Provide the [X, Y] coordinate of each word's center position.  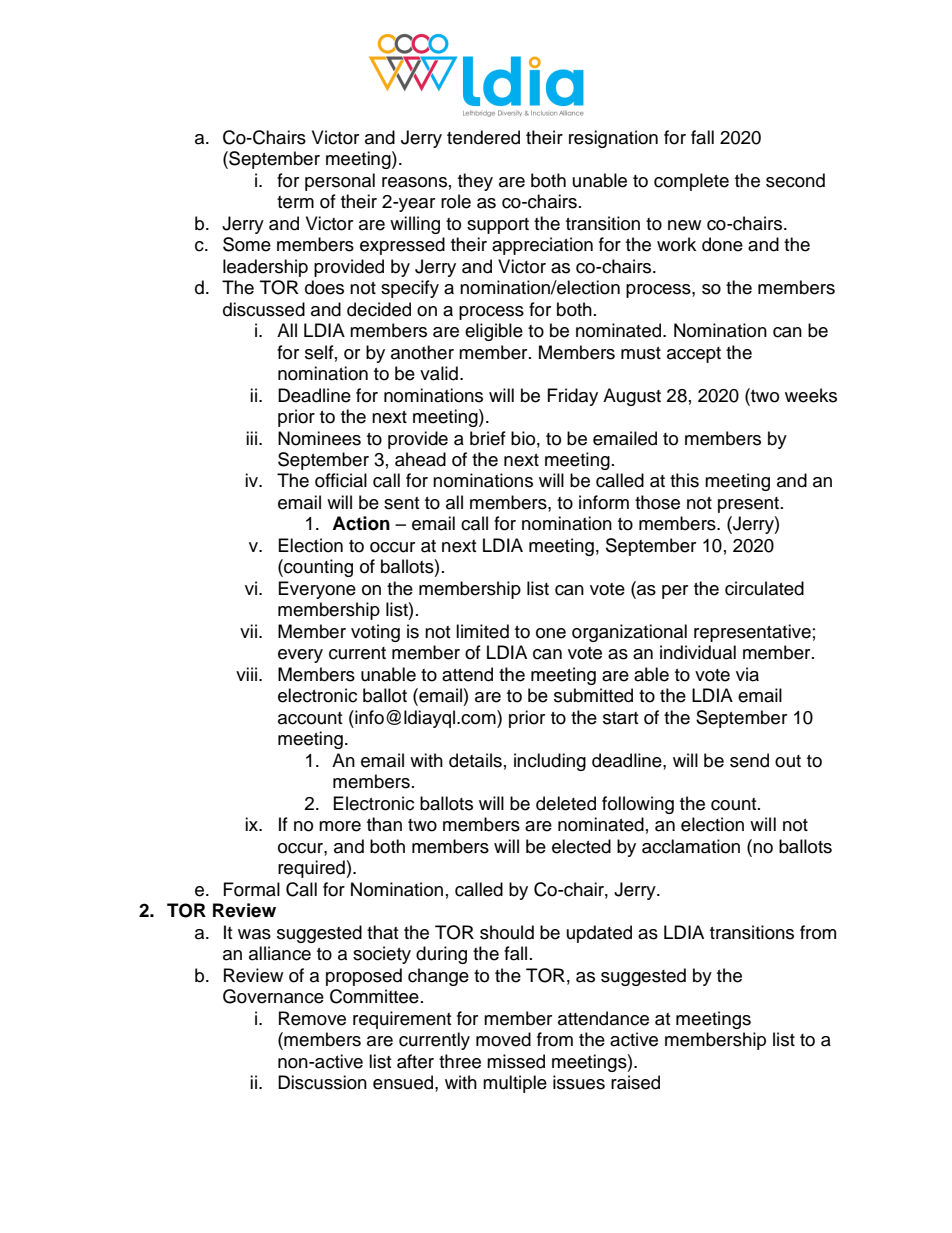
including [550, 762]
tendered [483, 137]
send [749, 760]
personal [340, 182]
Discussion [322, 1082]
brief [488, 438]
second [795, 180]
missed [516, 1061]
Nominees [319, 438]
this [684, 480]
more [340, 826]
